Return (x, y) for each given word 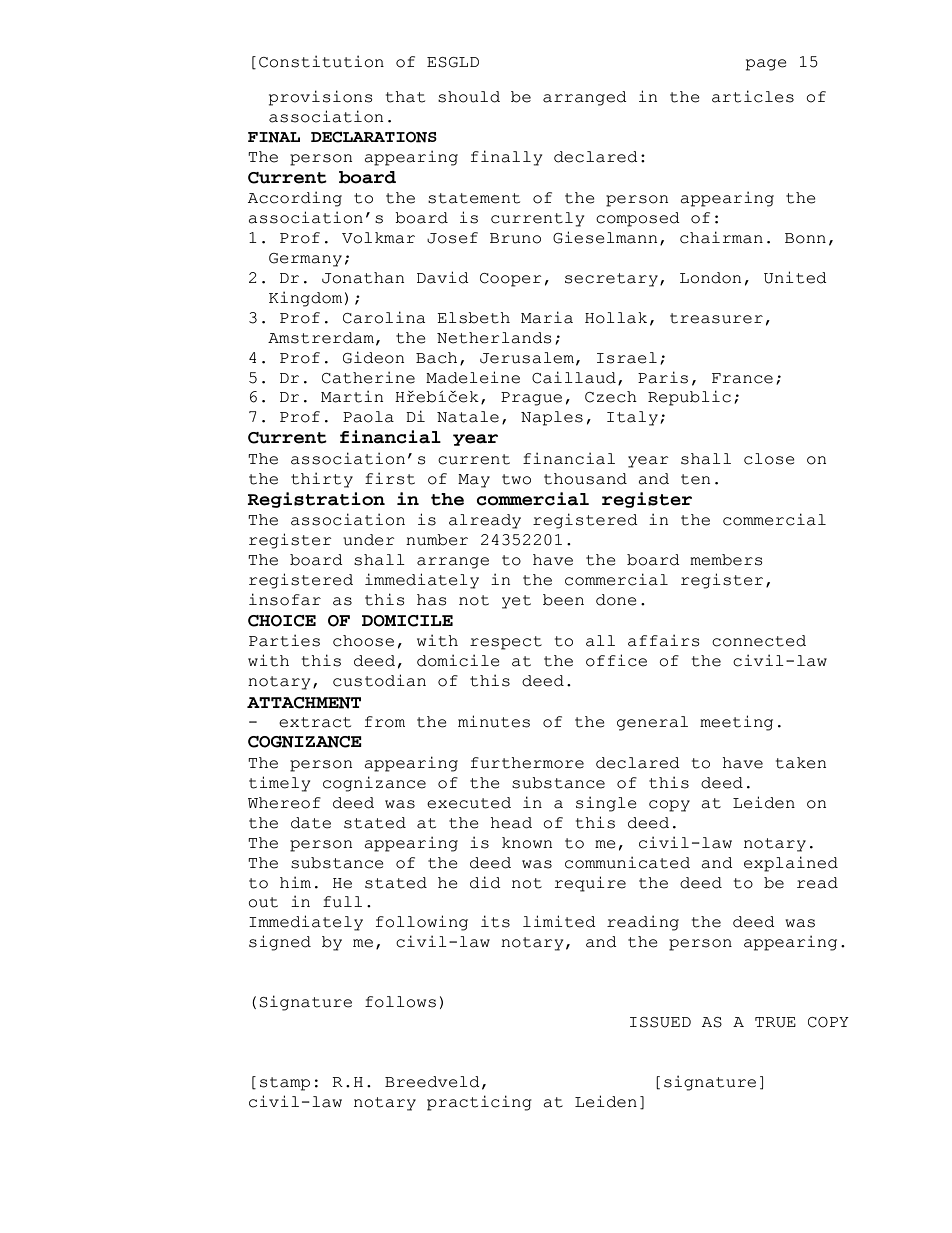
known (527, 843)
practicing (479, 1103)
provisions (320, 98)
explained (791, 864)
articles (753, 96)
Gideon (373, 357)
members (726, 560)
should (469, 97)
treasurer (716, 318)
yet (516, 602)
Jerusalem (527, 358)
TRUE (775, 1022)
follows (400, 1002)
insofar (285, 599)
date (311, 823)
